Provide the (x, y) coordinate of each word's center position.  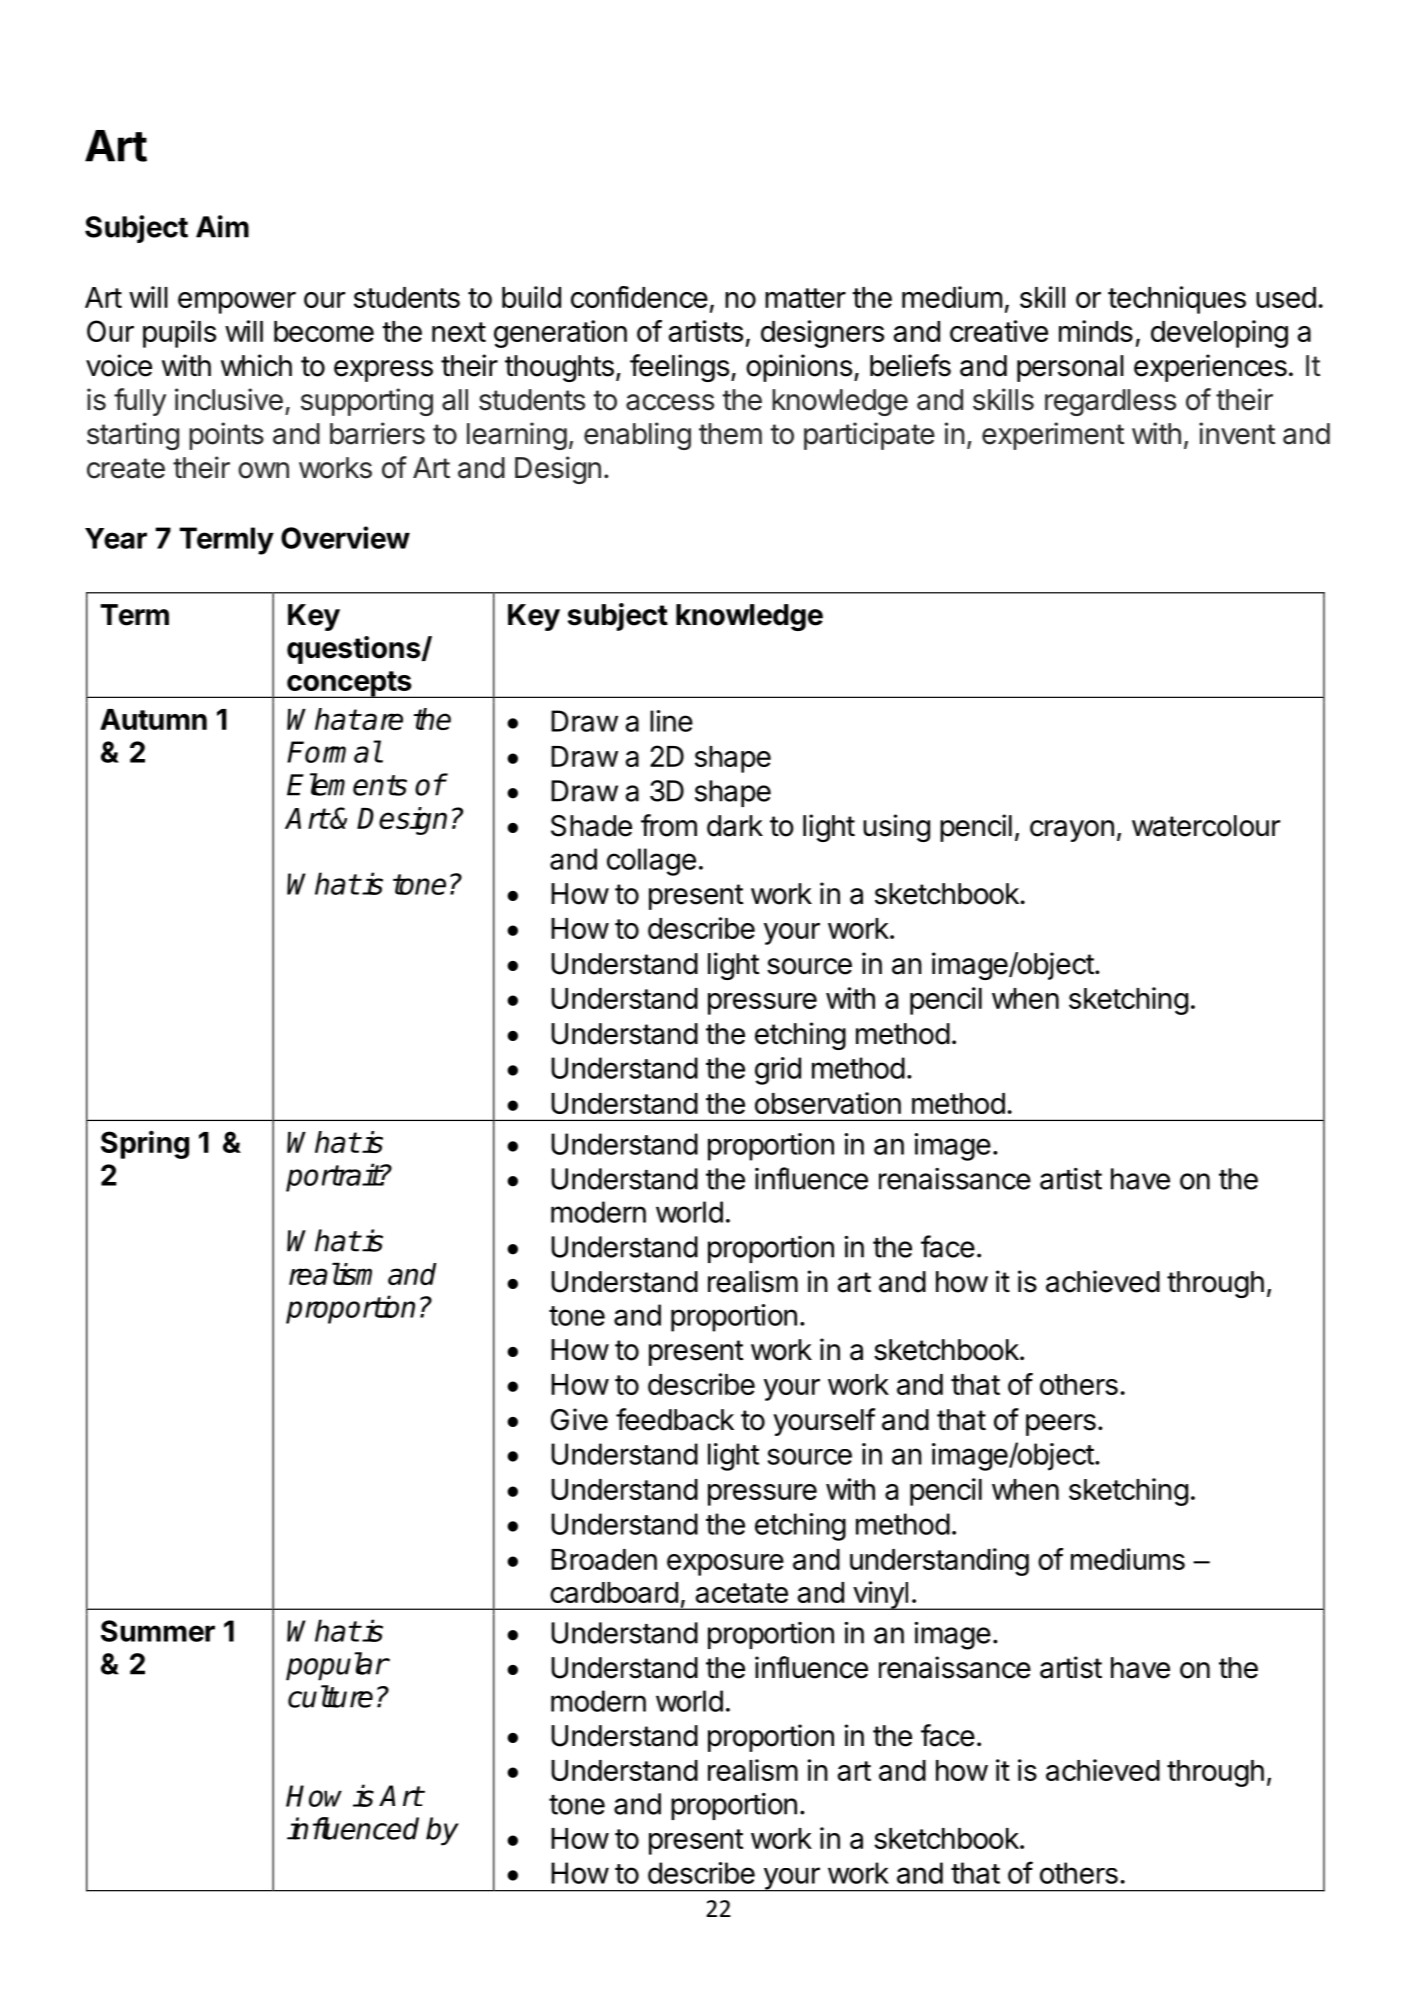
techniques (1177, 300)
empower (237, 303)
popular (337, 1666)
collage (651, 862)
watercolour (1206, 826)
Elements (347, 784)
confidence (639, 297)
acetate (742, 1593)
